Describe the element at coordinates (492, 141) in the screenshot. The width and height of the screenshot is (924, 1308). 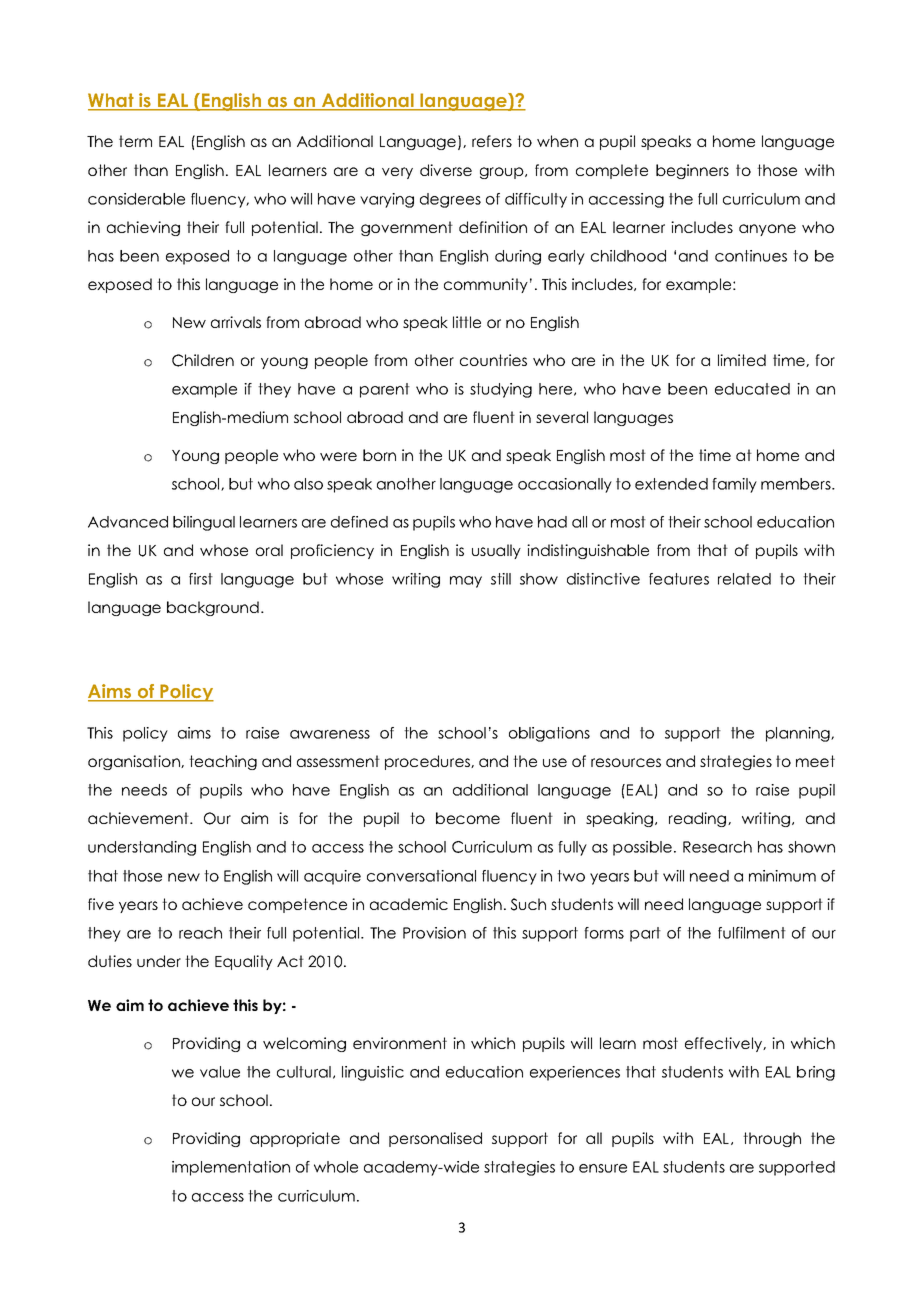
I see `refers` at that location.
